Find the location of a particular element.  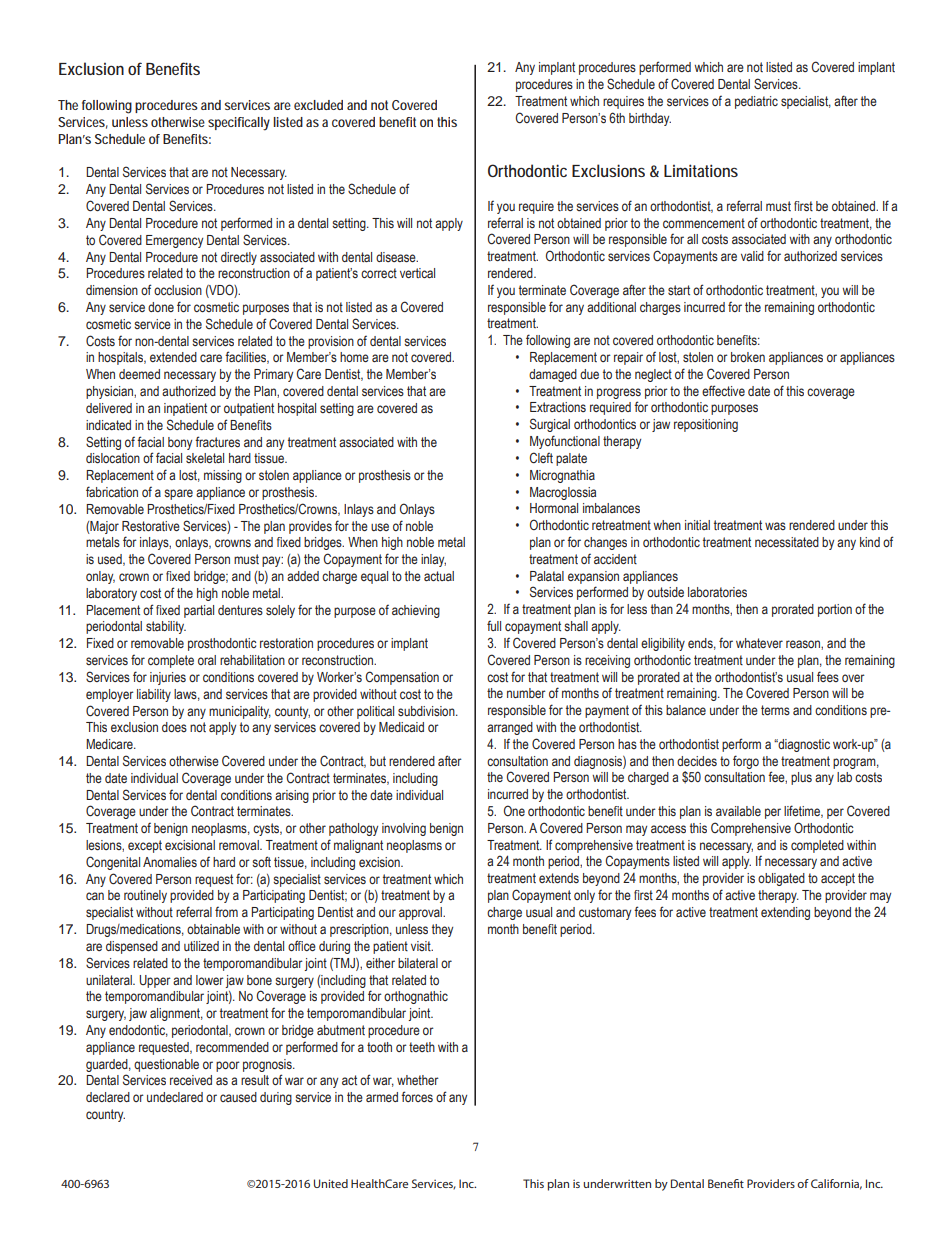

birthday is located at coordinates (650, 119).
